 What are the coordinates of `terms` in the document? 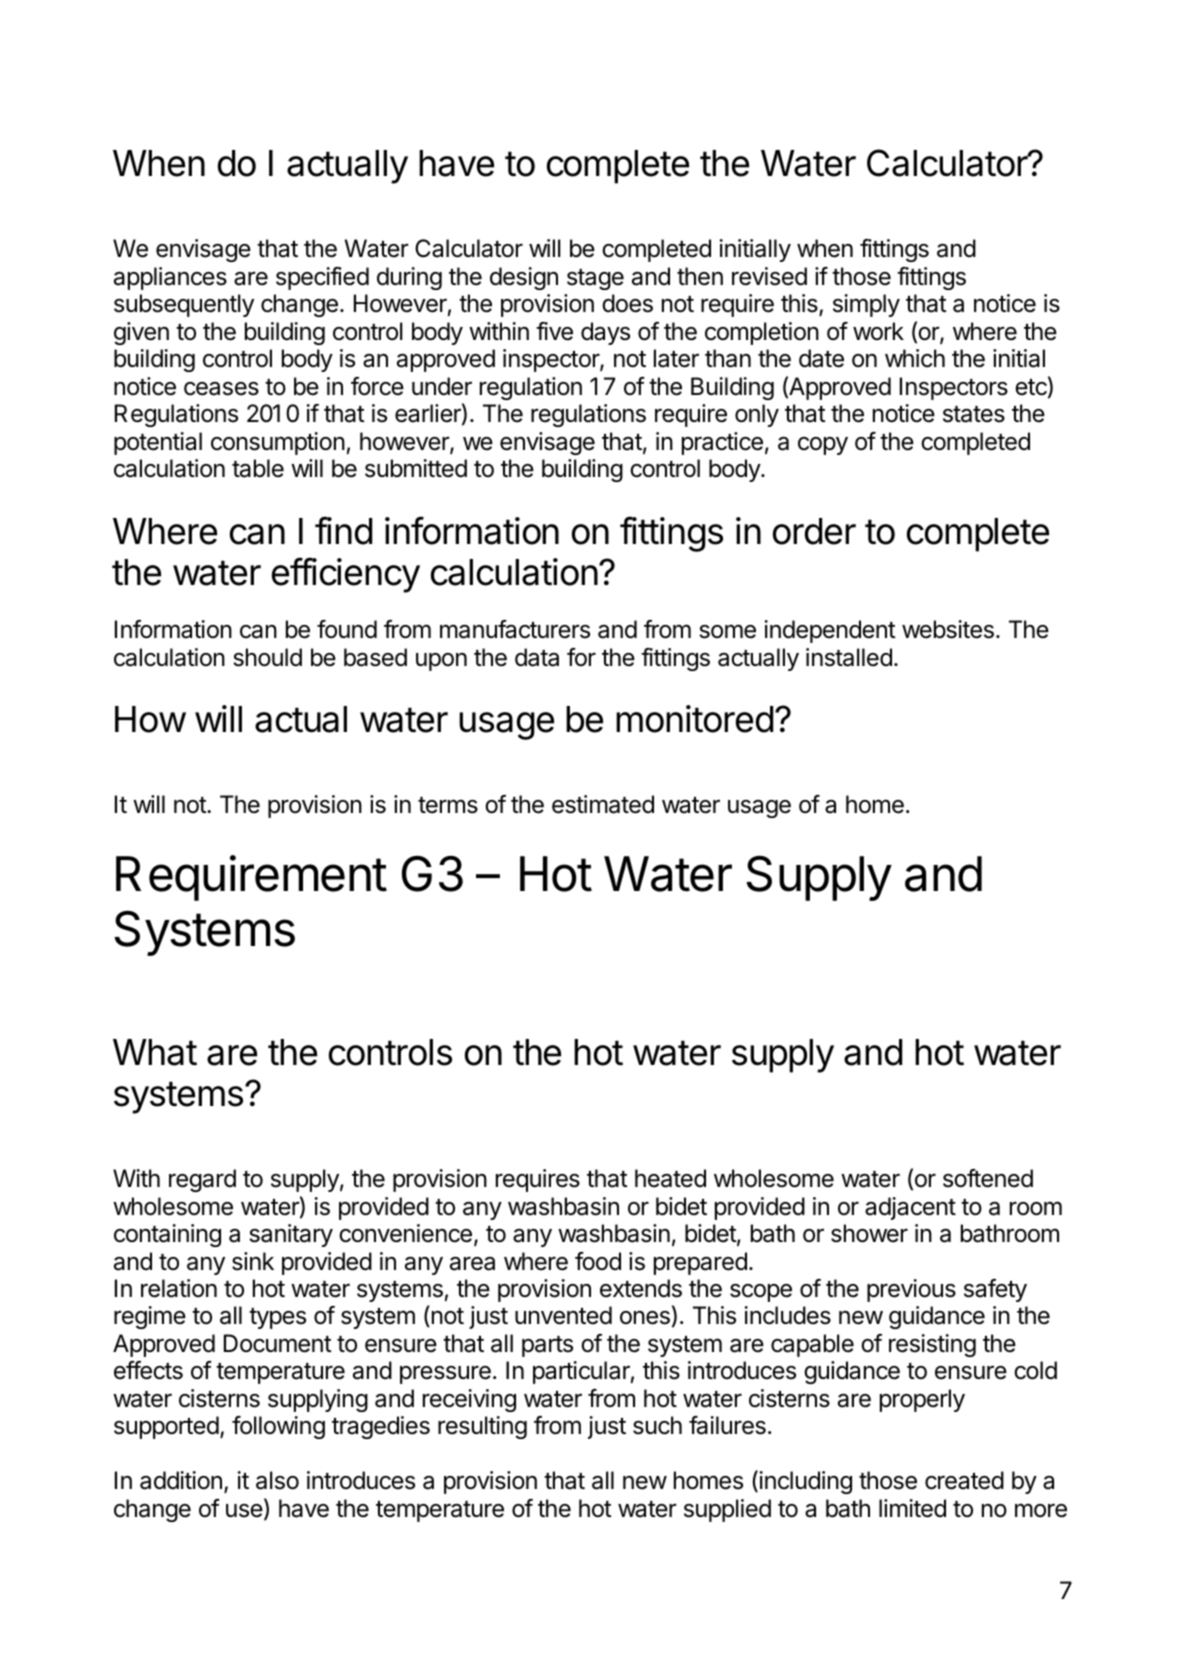 It's located at (448, 805).
